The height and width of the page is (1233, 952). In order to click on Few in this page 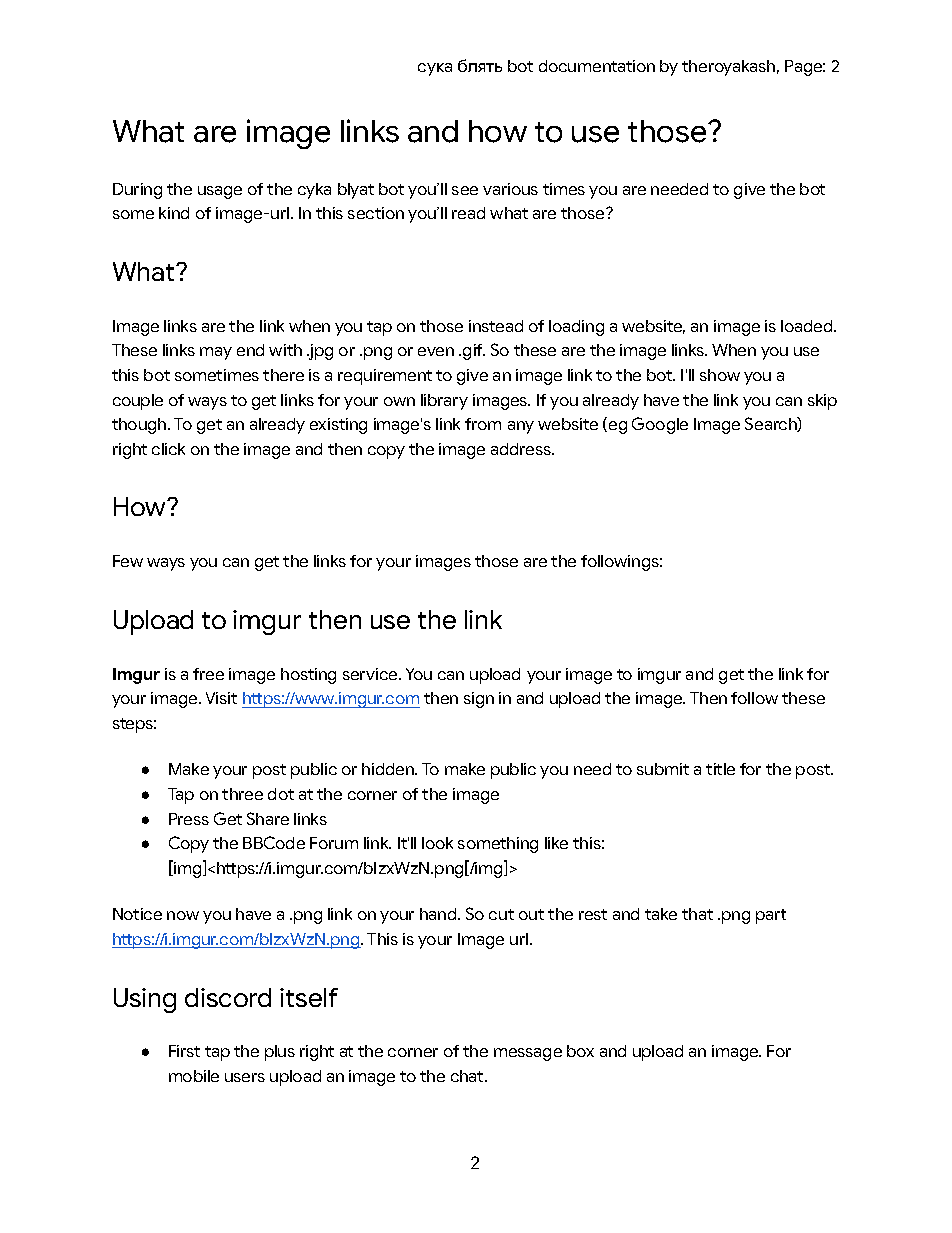, I will do `click(128, 561)`.
